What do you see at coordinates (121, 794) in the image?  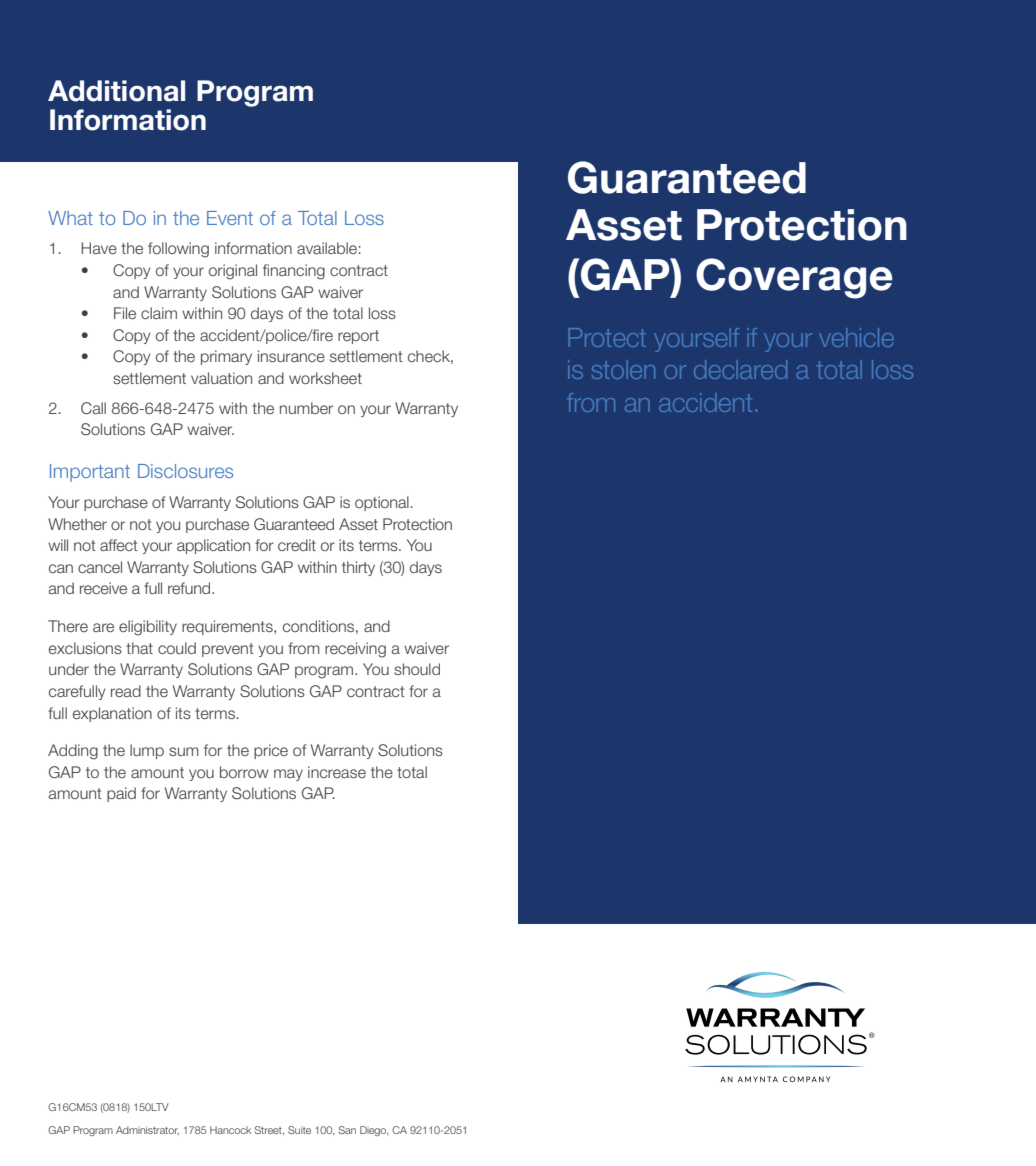 I see `paid` at bounding box center [121, 794].
